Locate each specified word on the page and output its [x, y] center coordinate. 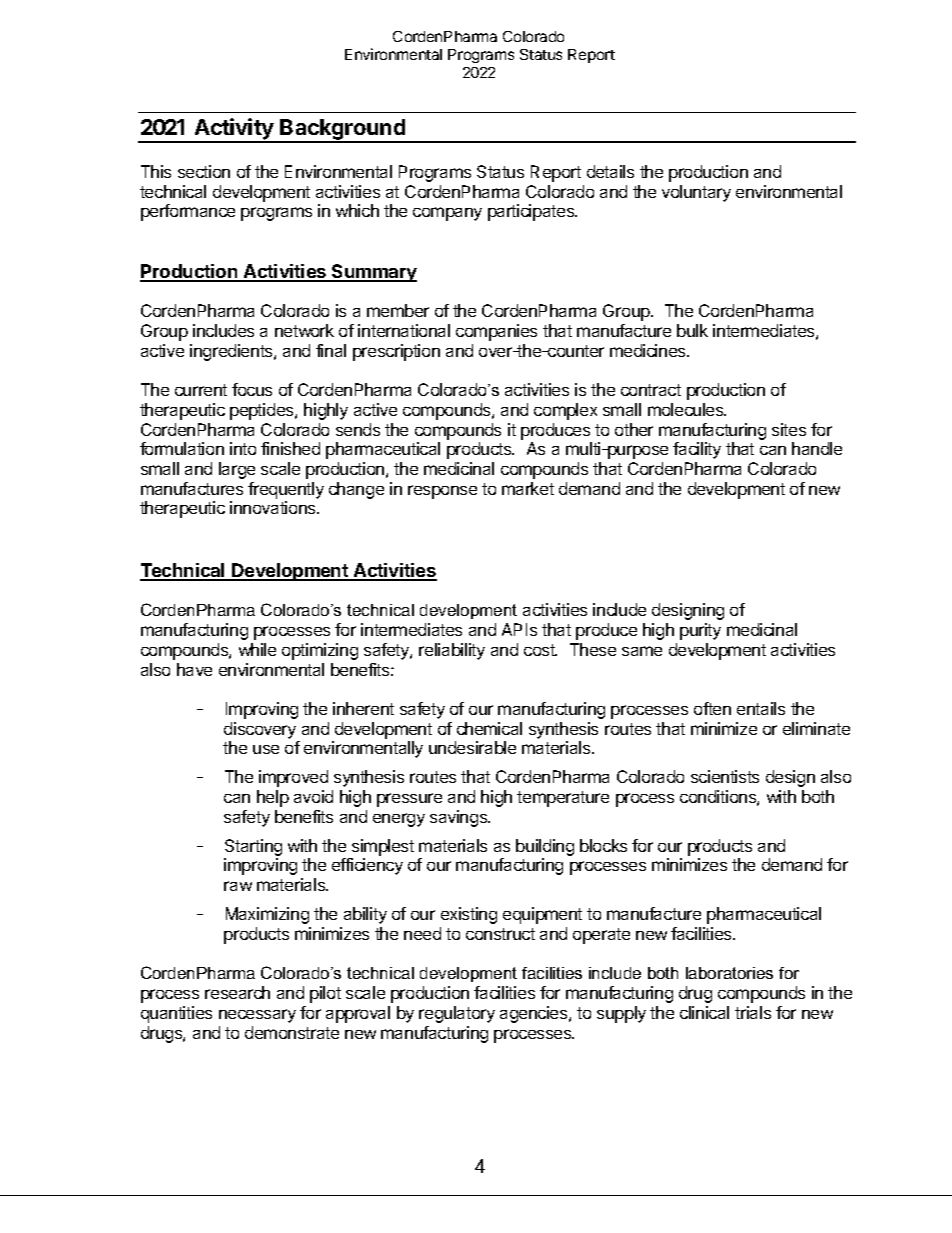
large [237, 470]
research [237, 992]
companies [496, 332]
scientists [725, 776]
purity [700, 631]
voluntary [696, 193]
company [447, 214]
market [528, 488]
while [257, 649]
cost [540, 650]
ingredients [232, 352]
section [204, 171]
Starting [253, 849]
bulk [692, 330]
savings [459, 818]
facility [697, 450]
